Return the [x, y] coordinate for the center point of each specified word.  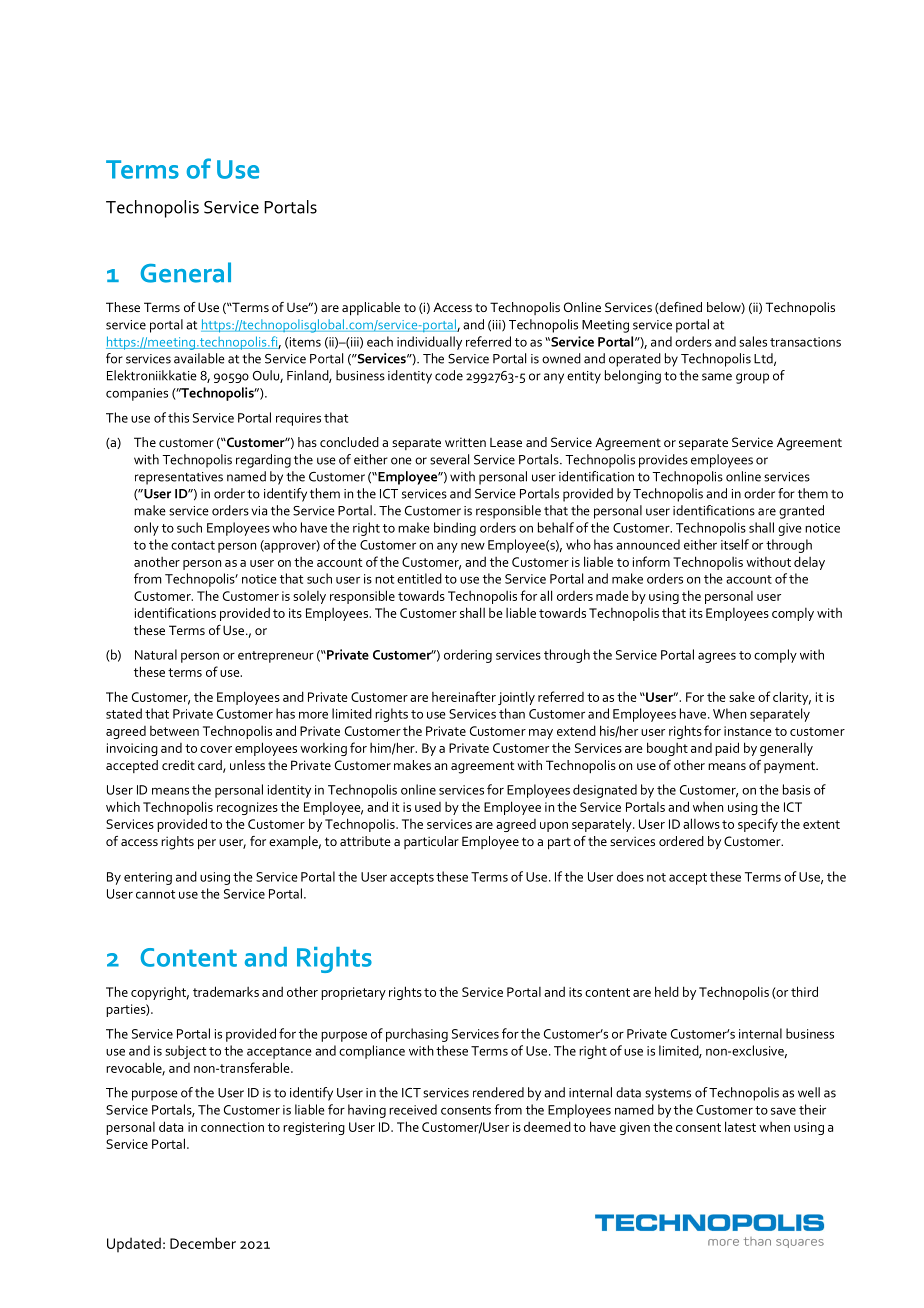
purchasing [417, 1035]
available [199, 358]
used [428, 807]
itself [735, 544]
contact [193, 545]
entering [148, 878]
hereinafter [464, 696]
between [174, 731]
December [203, 1243]
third [804, 991]
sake [742, 697]
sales [753, 341]
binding [455, 529]
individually [429, 343]
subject [185, 1052]
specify [758, 825]
